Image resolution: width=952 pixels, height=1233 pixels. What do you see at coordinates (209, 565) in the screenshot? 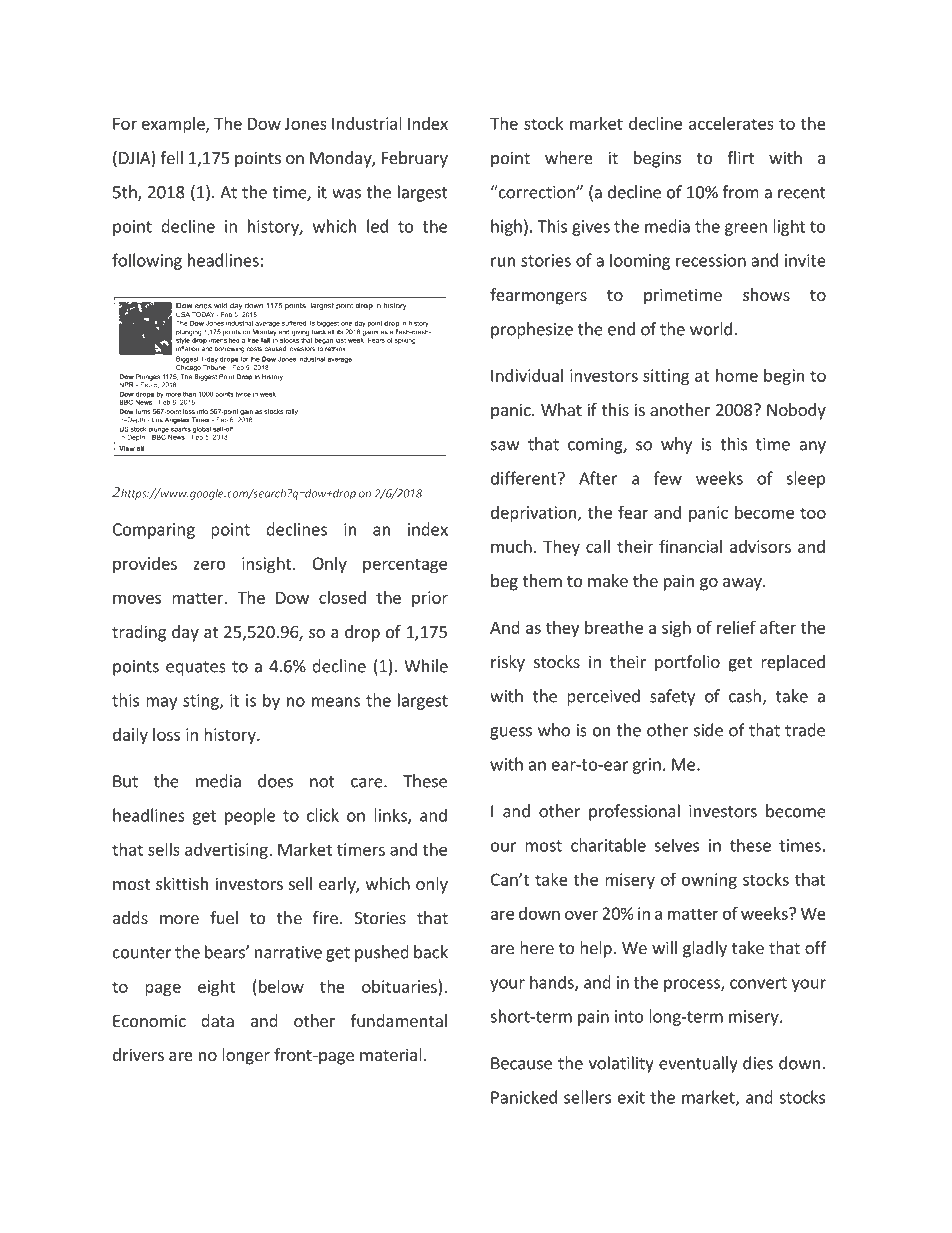
I see `zero` at bounding box center [209, 565].
